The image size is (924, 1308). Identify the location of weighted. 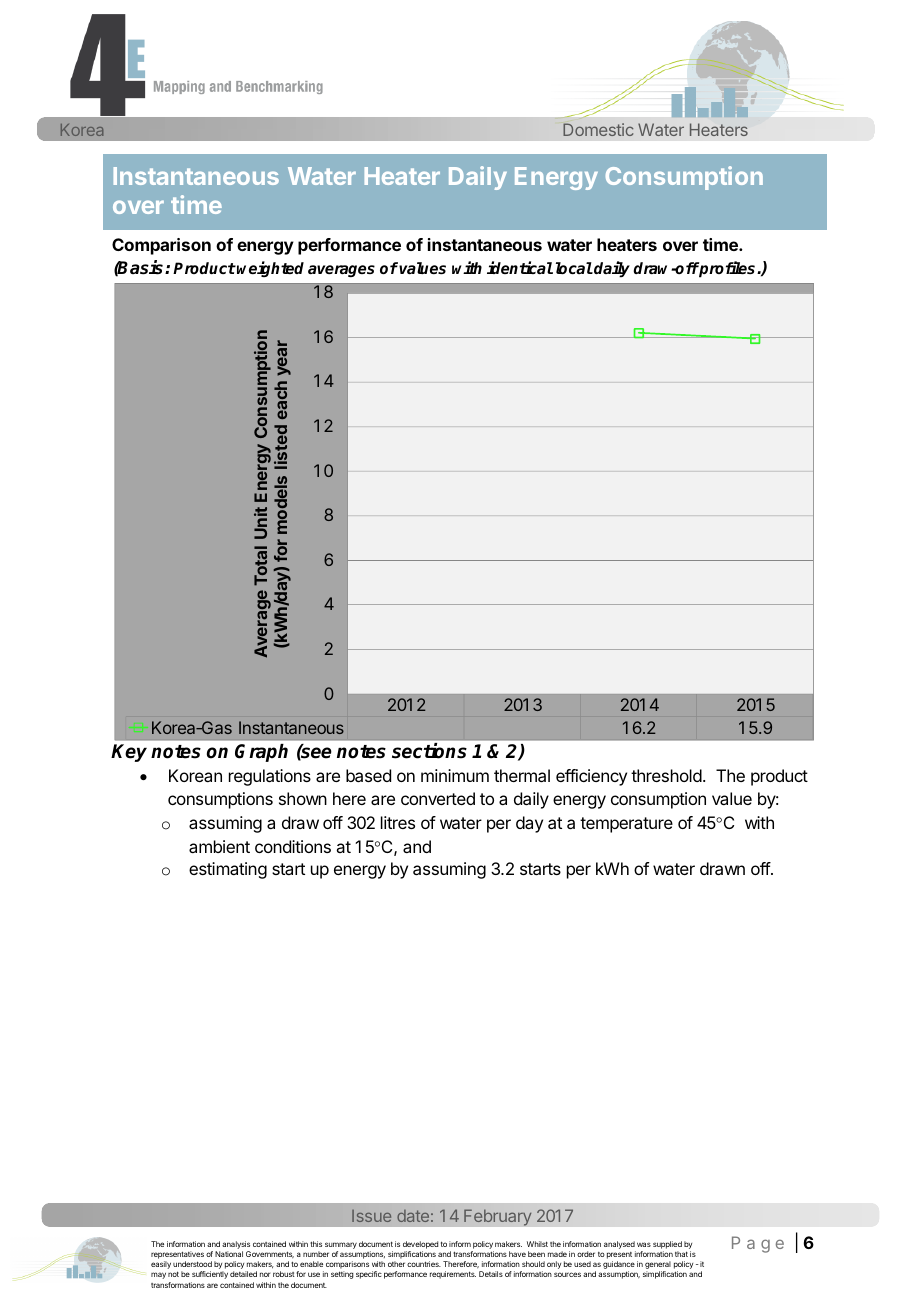
(270, 269).
